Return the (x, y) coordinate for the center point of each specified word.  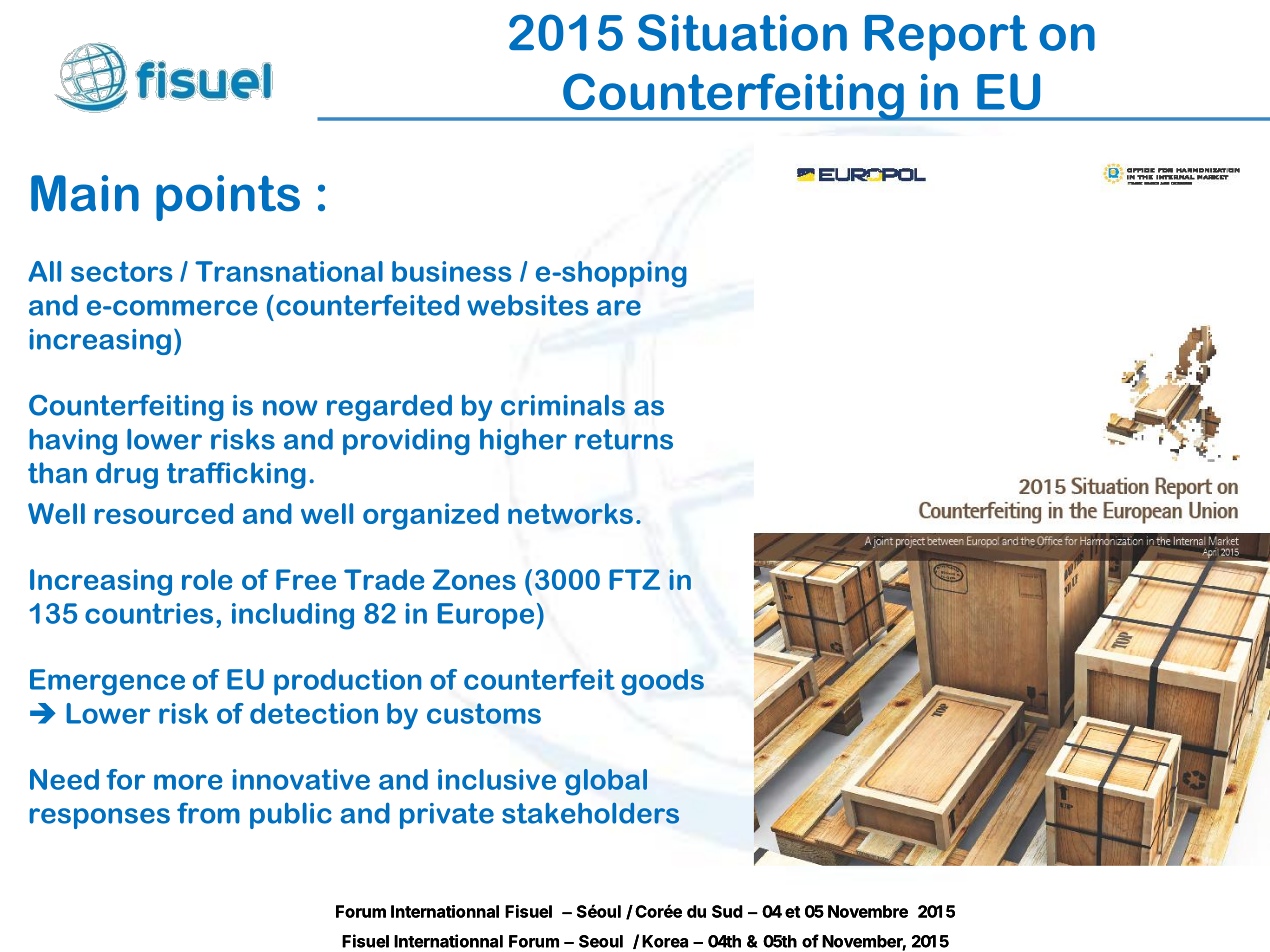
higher (523, 441)
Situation (742, 32)
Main (85, 193)
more (188, 782)
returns (624, 439)
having (73, 441)
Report (946, 38)
